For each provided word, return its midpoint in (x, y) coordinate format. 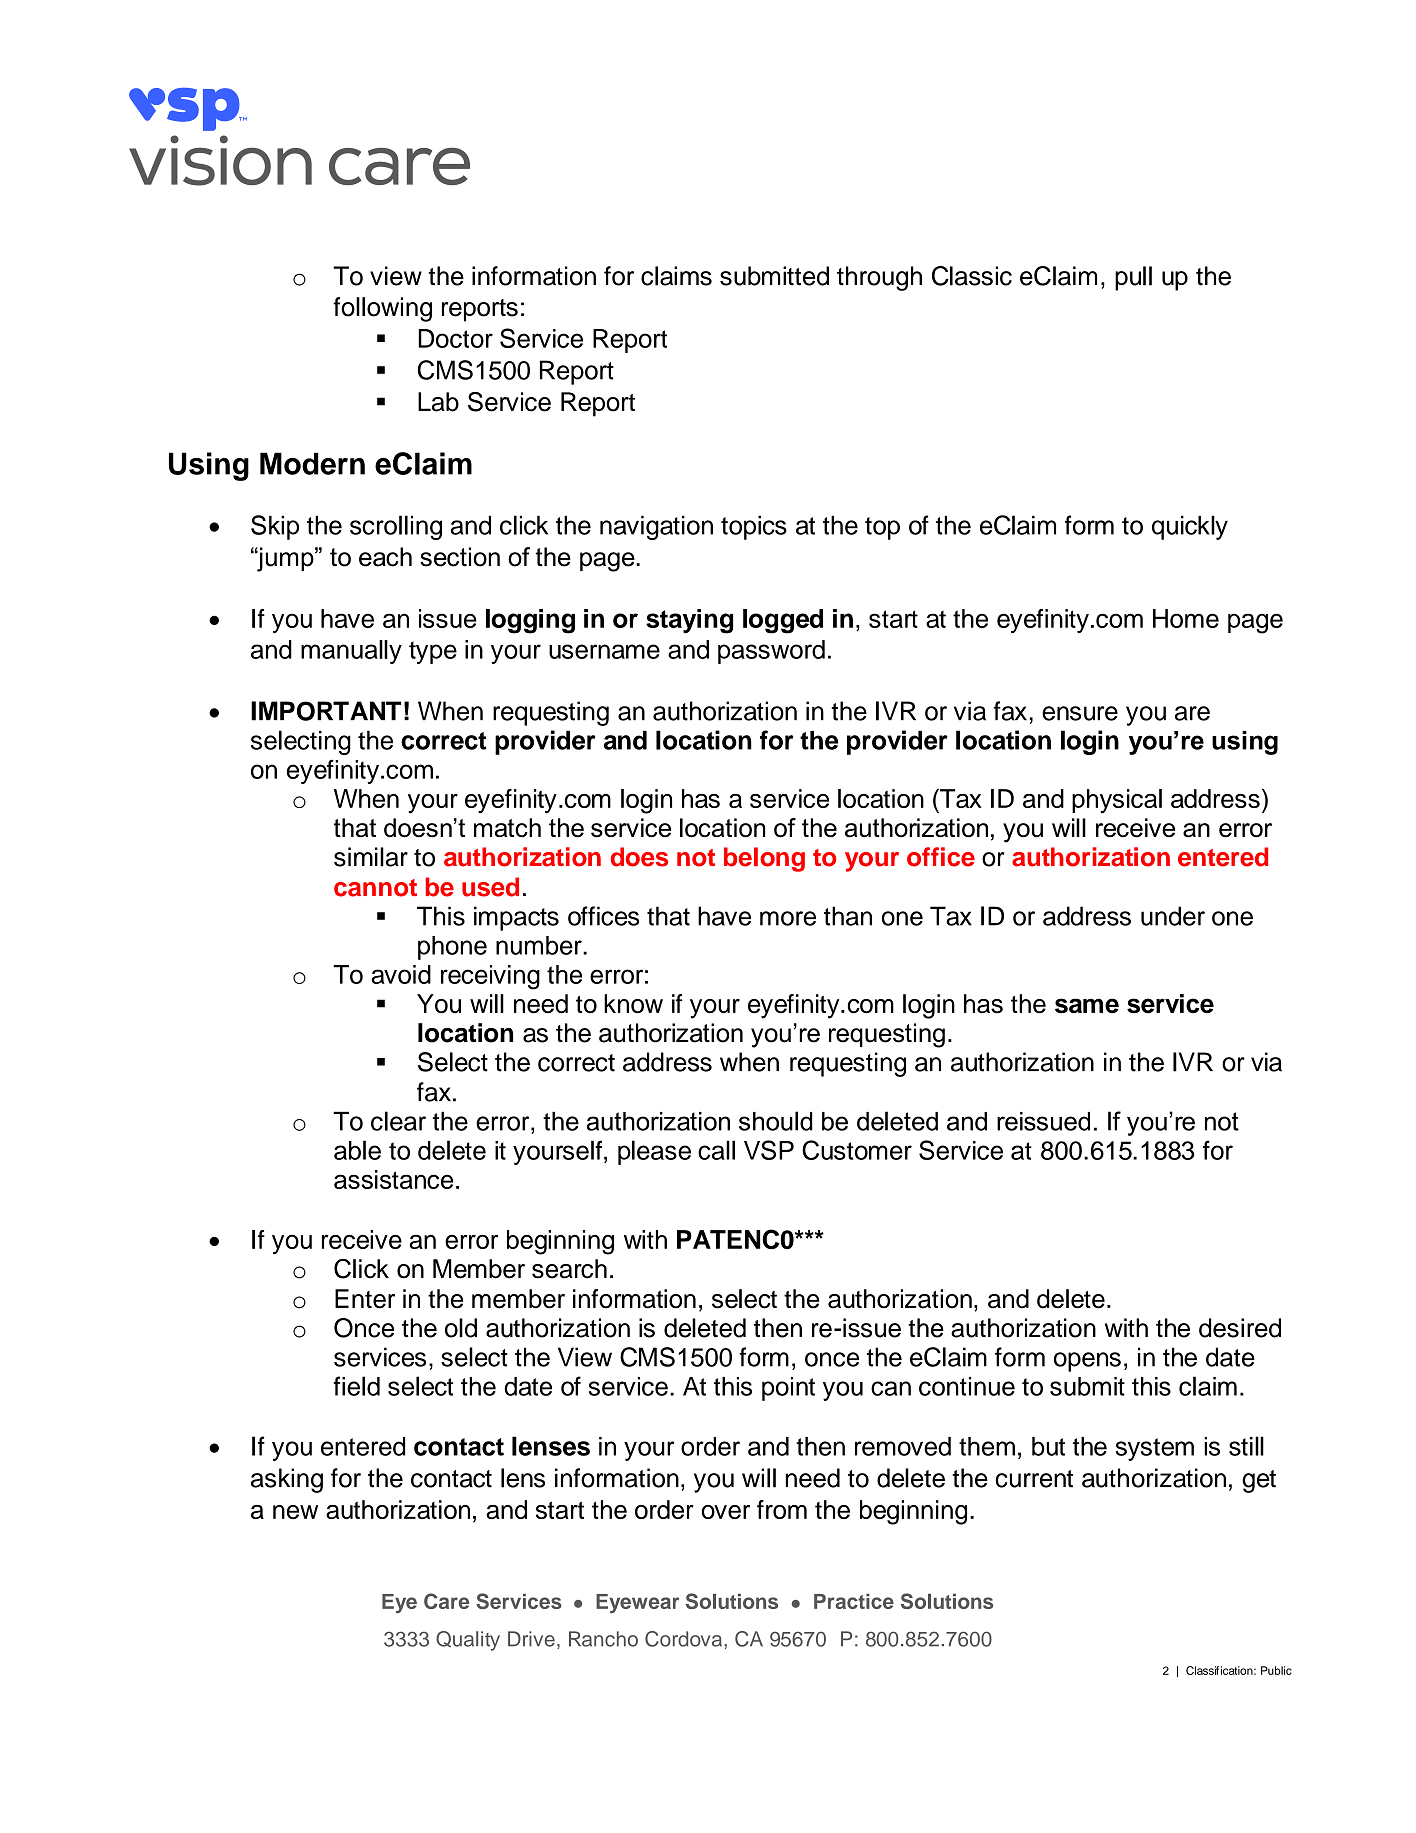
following (382, 309)
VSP (769, 1150)
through (879, 278)
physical (1117, 801)
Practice (854, 1601)
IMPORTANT (326, 711)
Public (1276, 1670)
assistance (393, 1179)
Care (446, 1601)
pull (1133, 278)
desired (1240, 1328)
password (771, 652)
